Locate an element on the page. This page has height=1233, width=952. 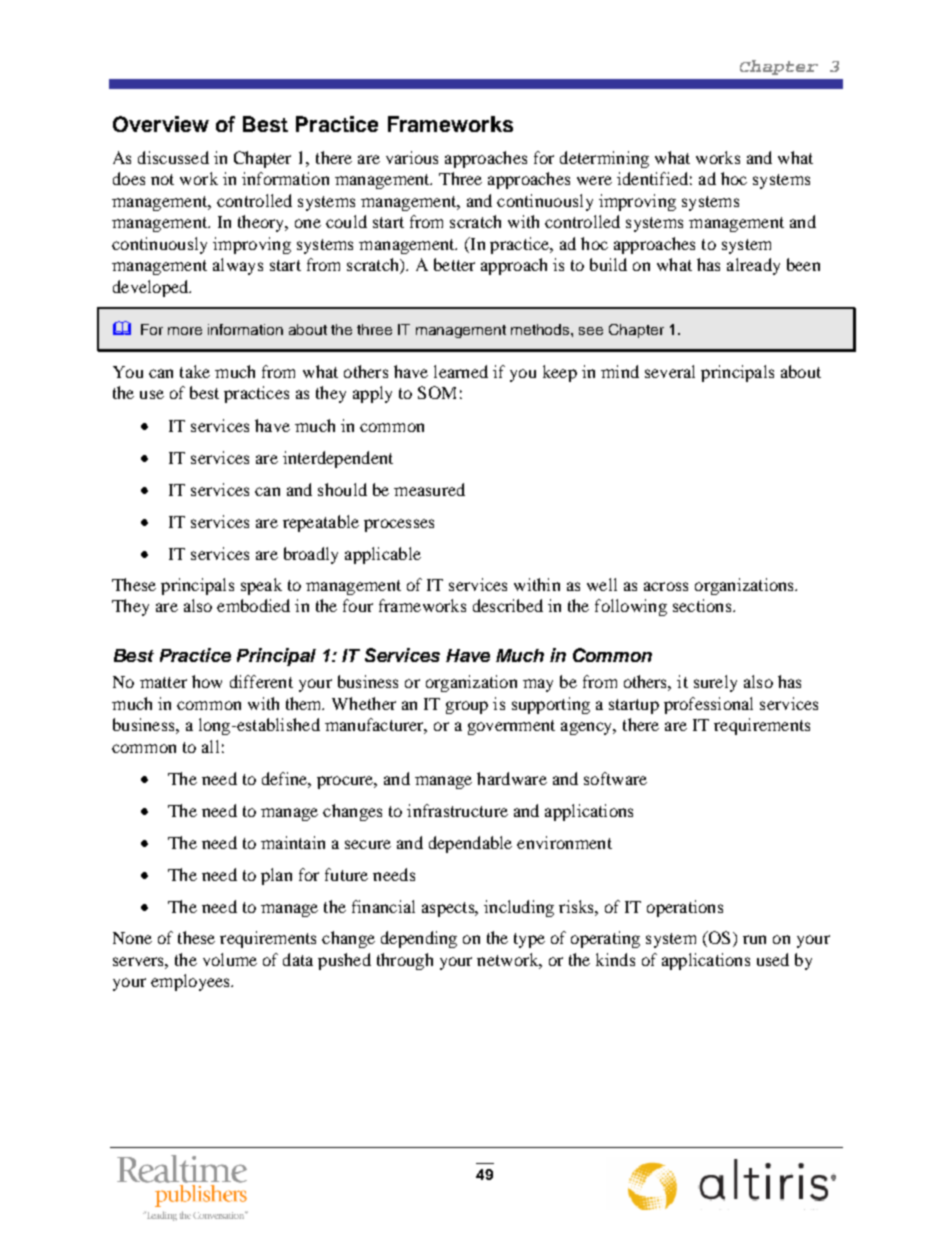
learned is located at coordinates (461, 371).
